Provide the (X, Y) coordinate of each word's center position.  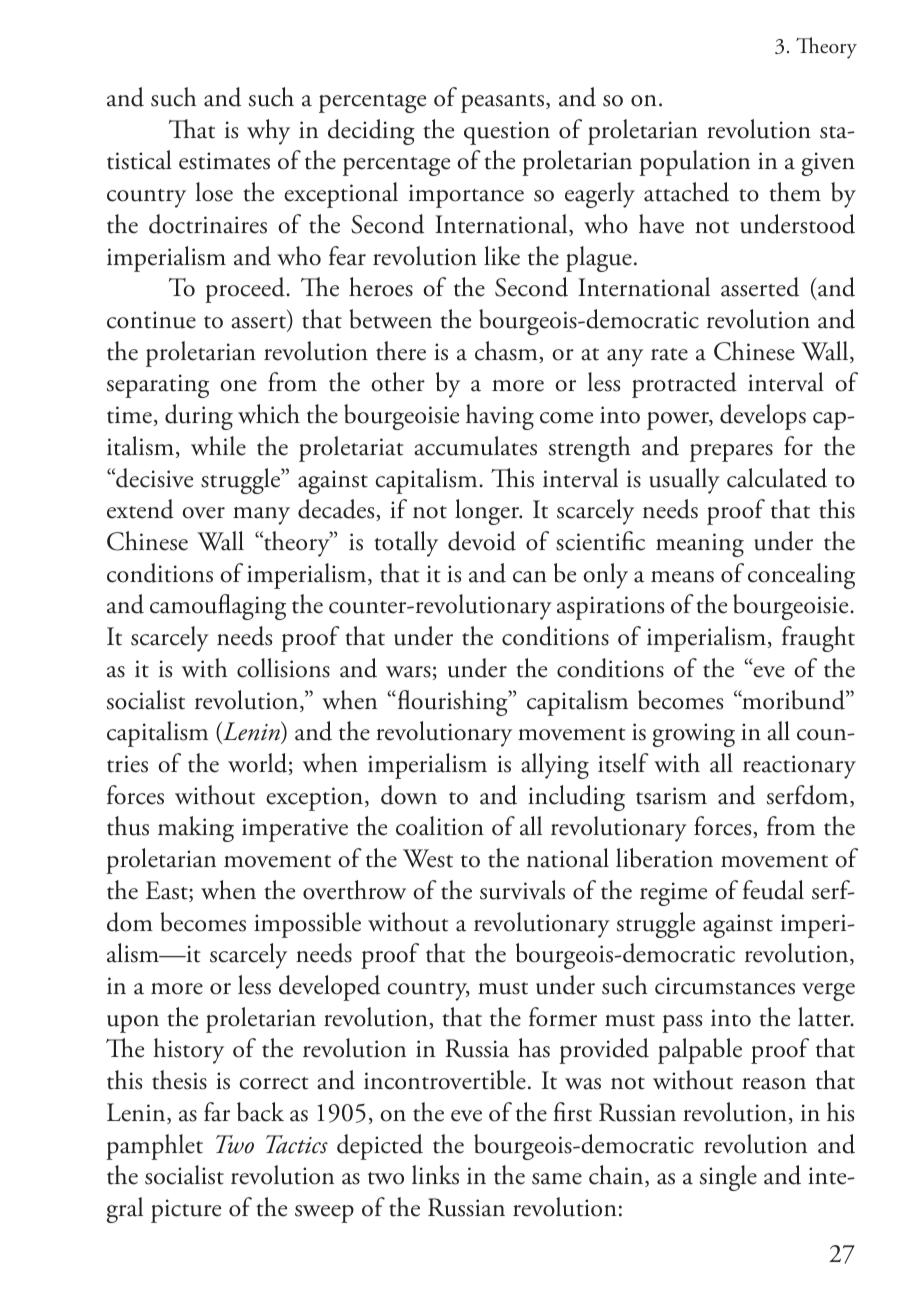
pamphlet (154, 1147)
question (507, 133)
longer (488, 512)
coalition (440, 826)
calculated (777, 478)
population (694, 163)
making (196, 829)
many (261, 516)
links (435, 1175)
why (268, 132)
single (728, 1178)
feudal (773, 890)
